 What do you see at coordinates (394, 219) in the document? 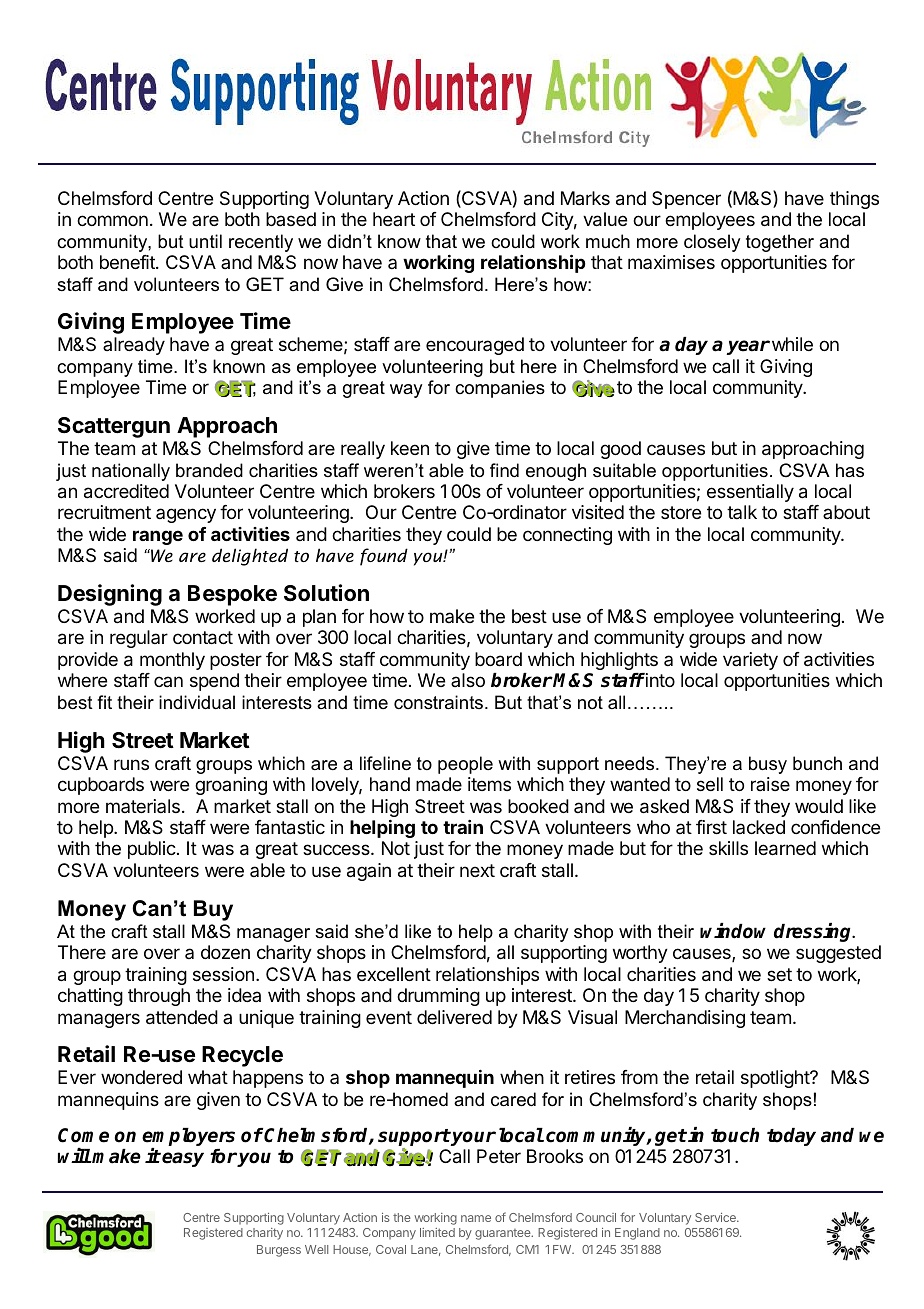
I see `heart` at bounding box center [394, 219].
